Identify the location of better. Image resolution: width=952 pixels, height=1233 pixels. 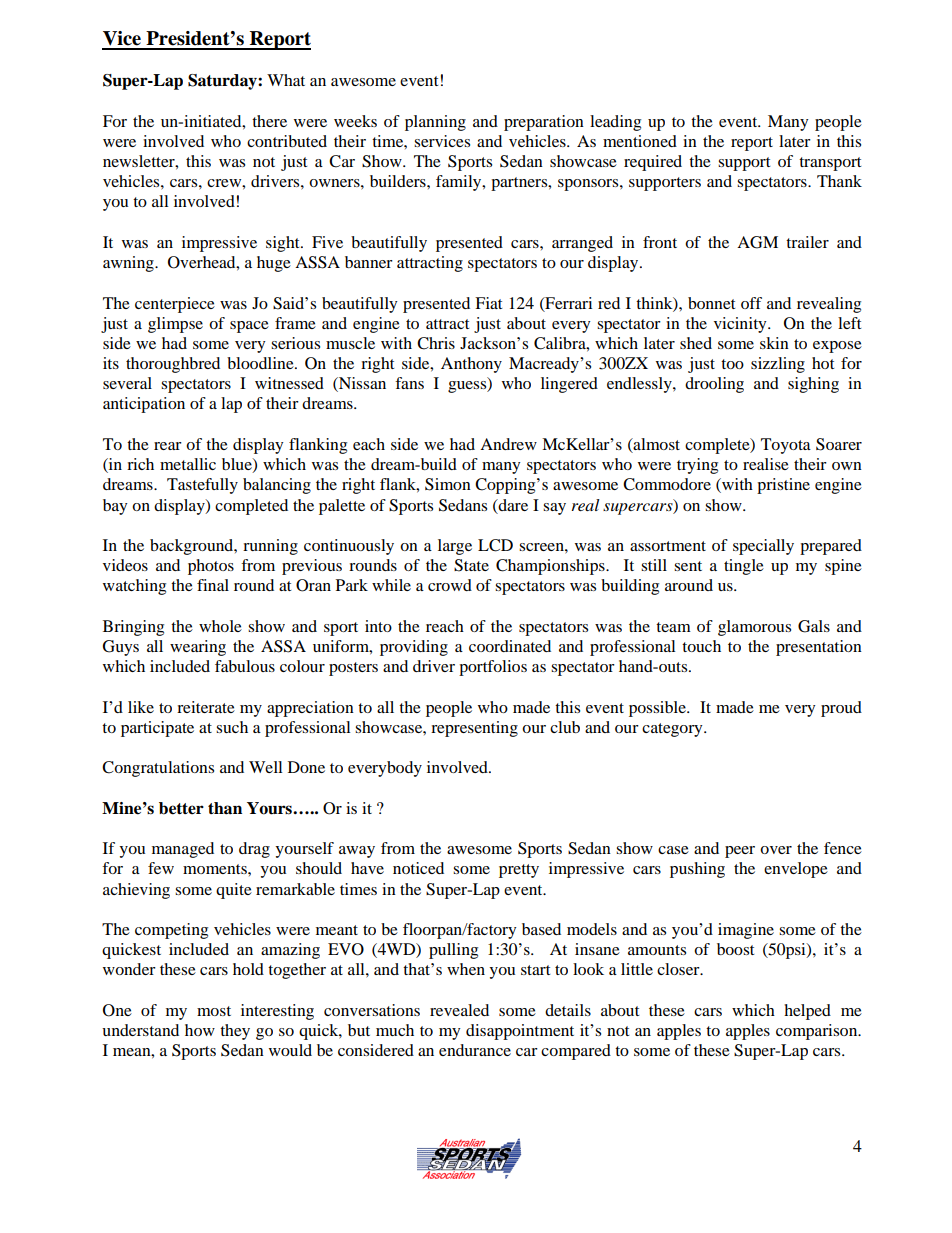
(181, 808).
